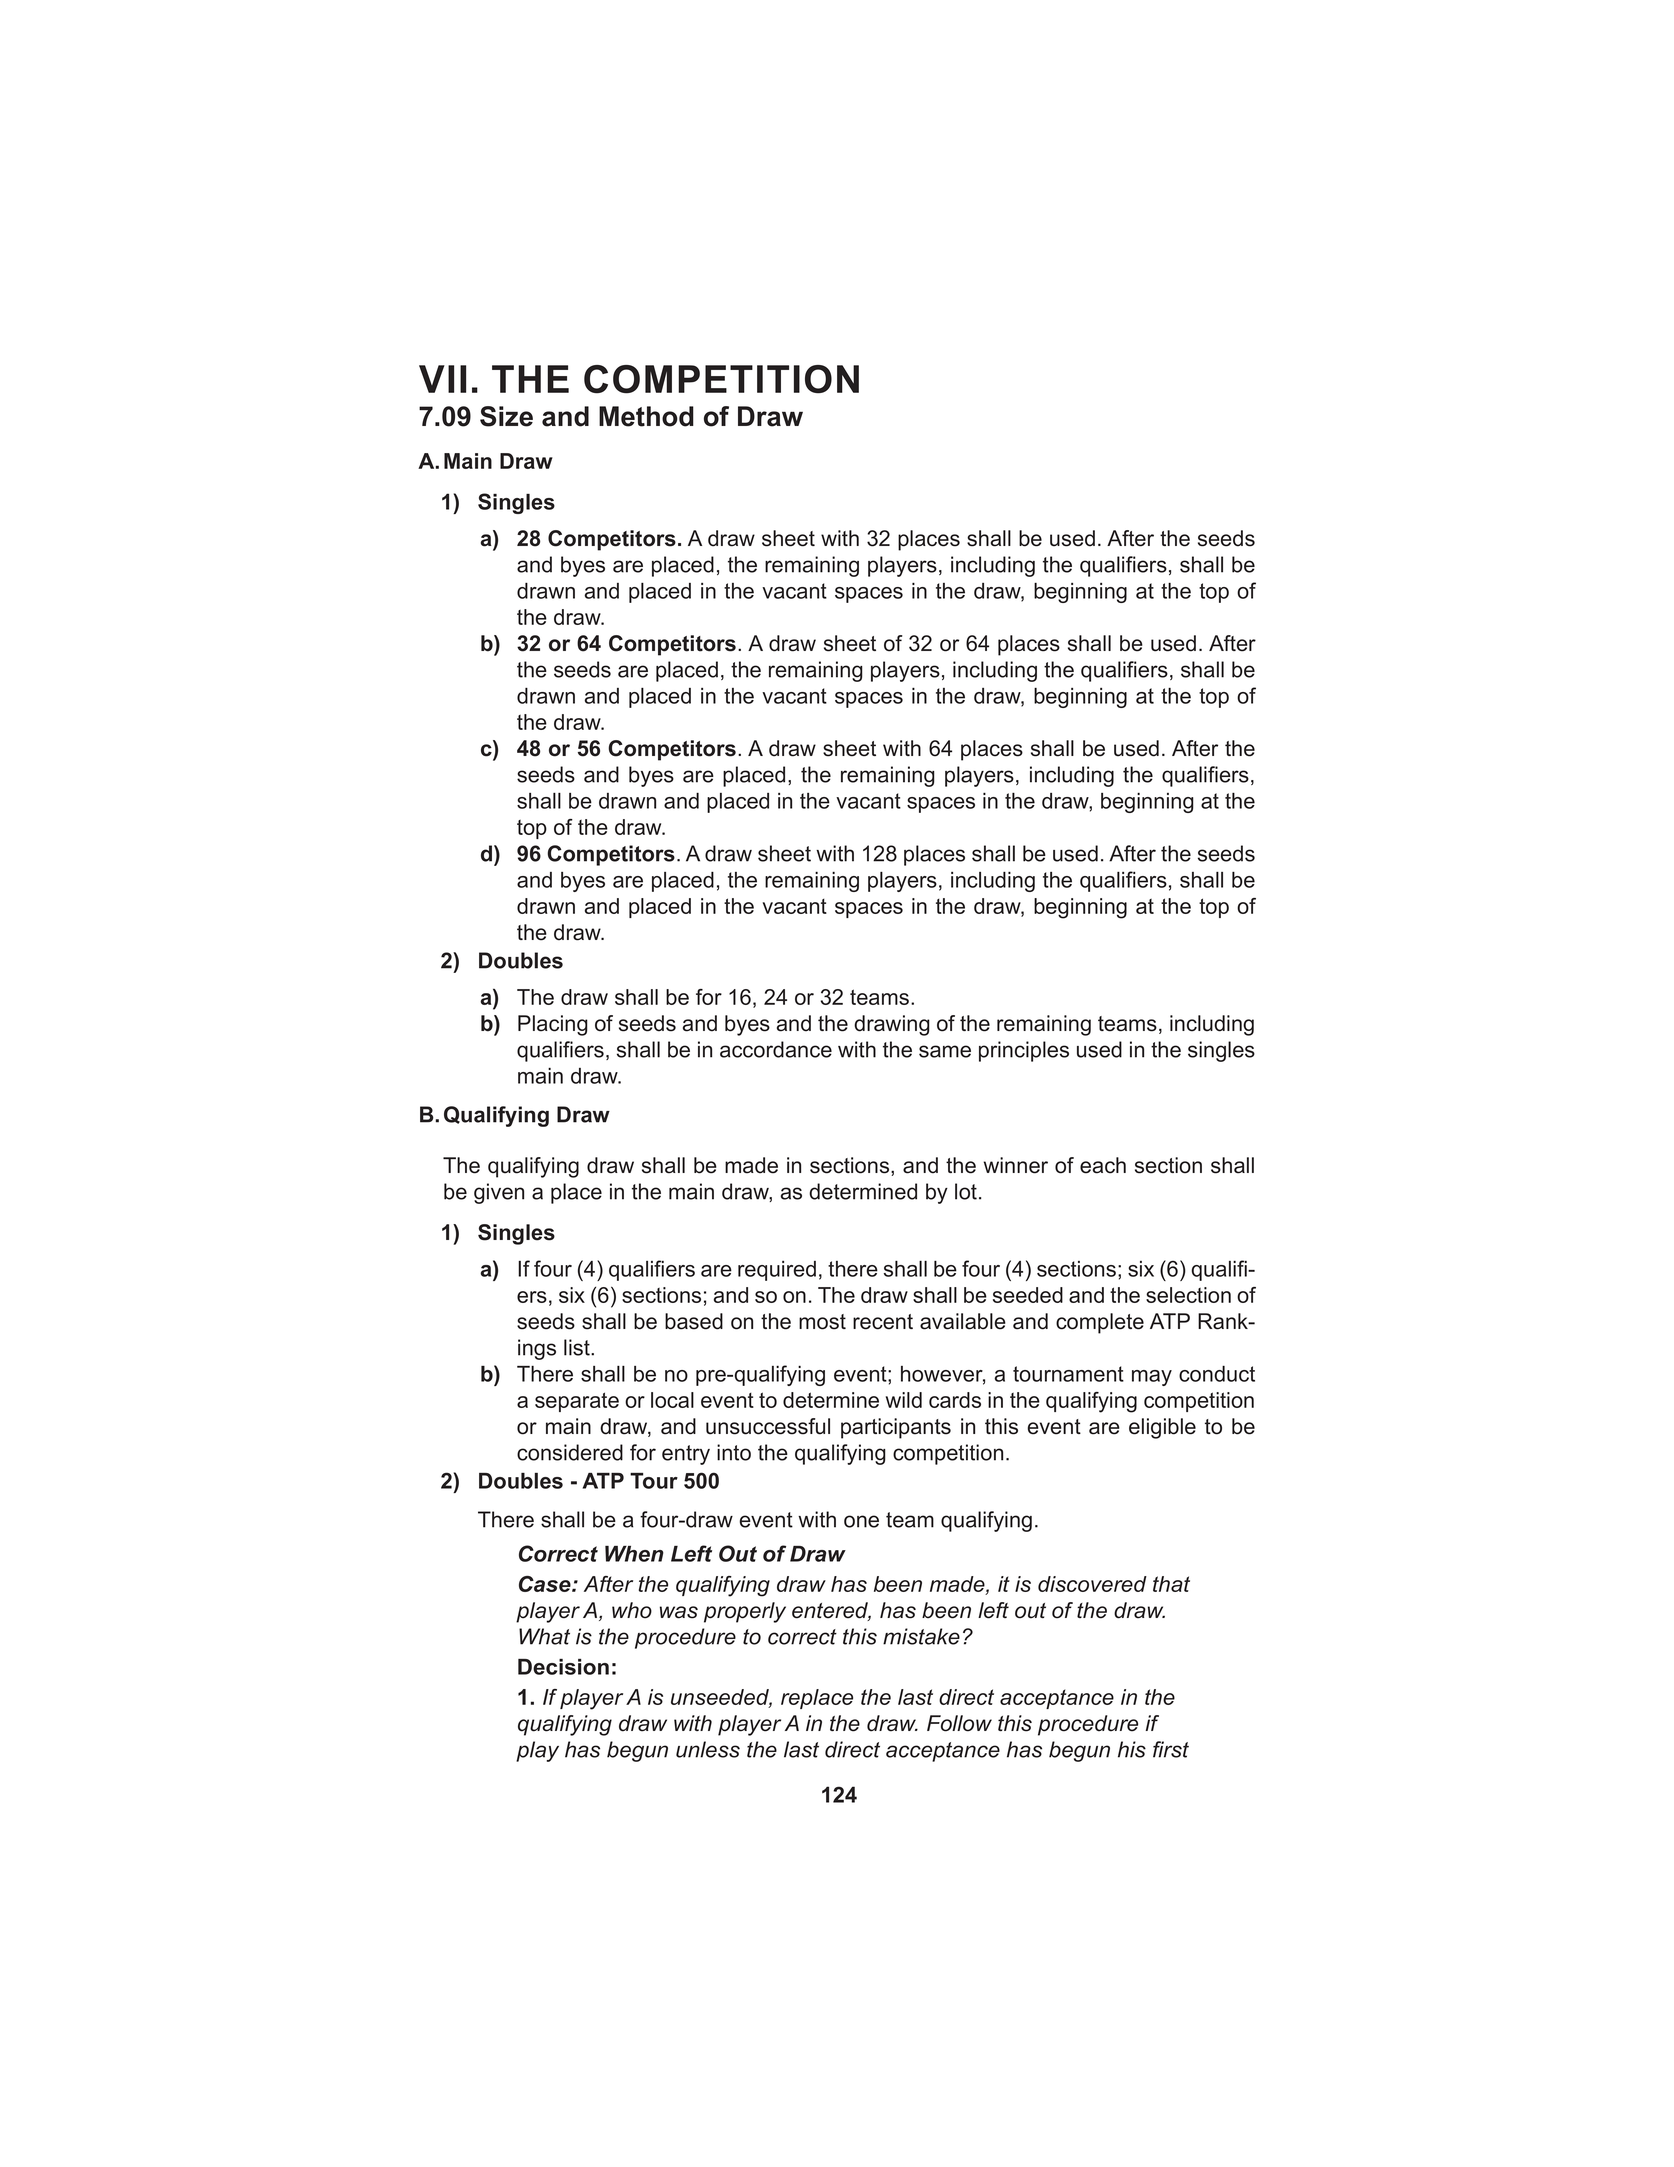 The height and width of the page is (2167, 1674). Describe the element at coordinates (553, 1025) in the page. I see `Placing` at that location.
